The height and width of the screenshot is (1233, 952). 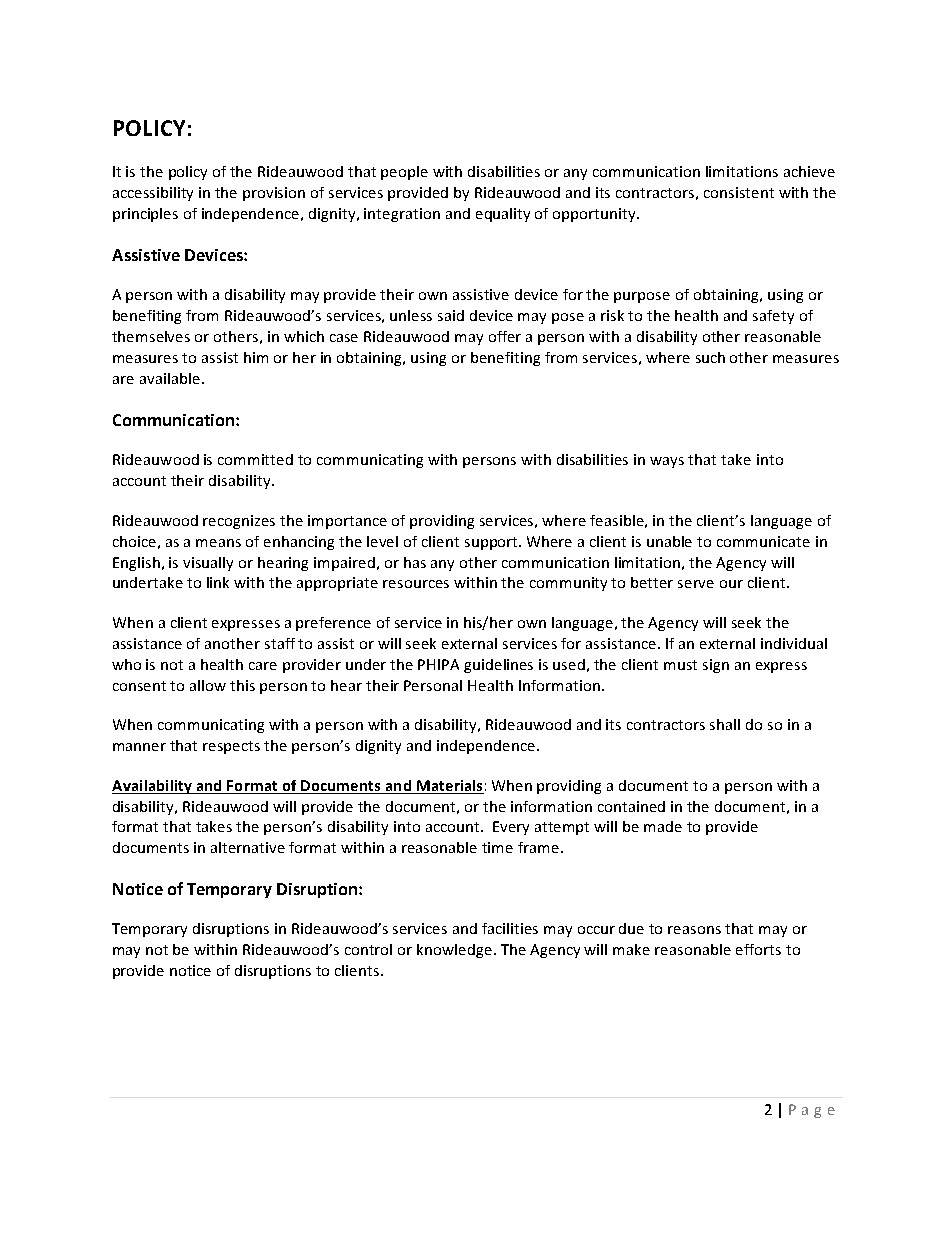 I want to click on equality, so click(x=503, y=215).
